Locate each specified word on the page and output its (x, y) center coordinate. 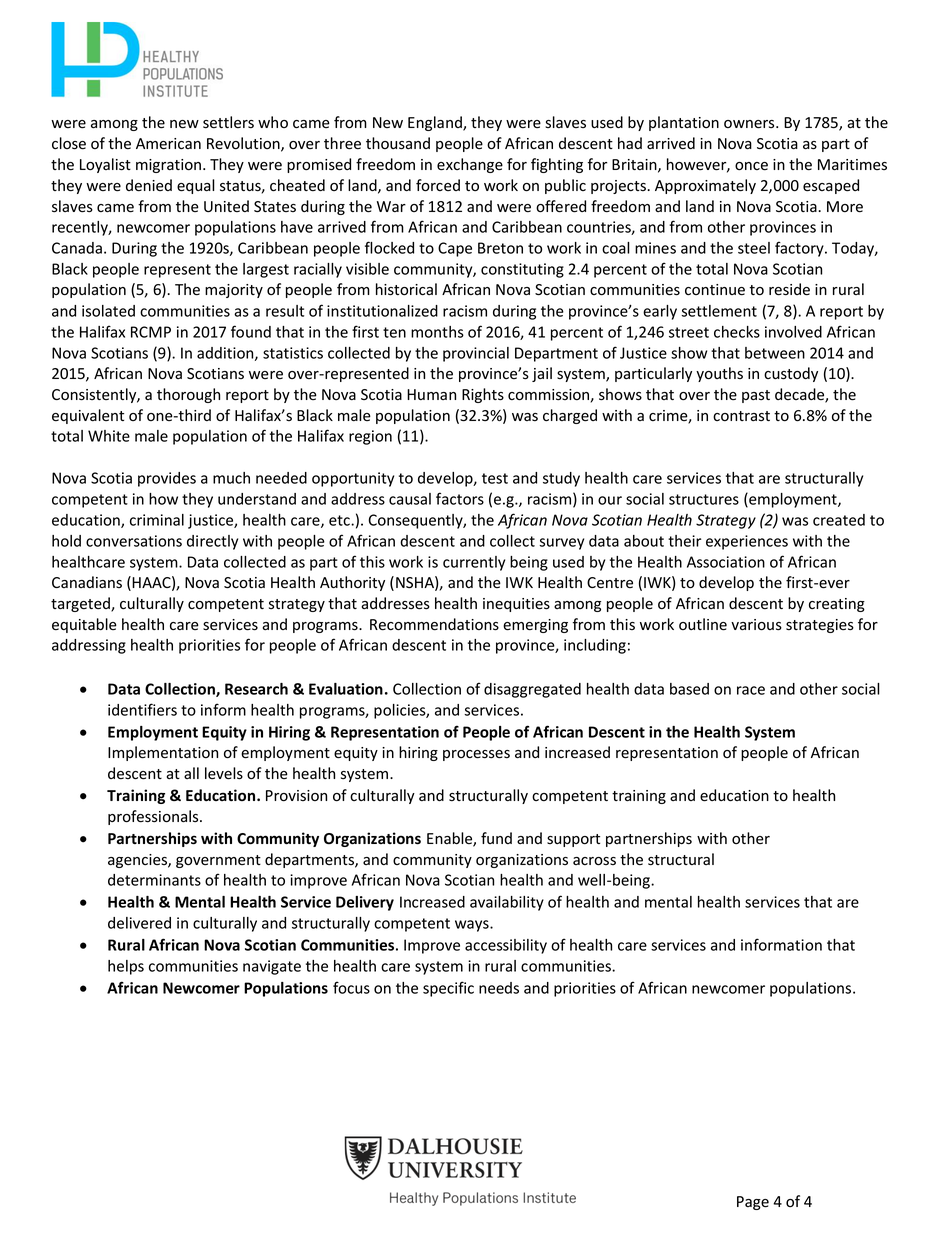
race (751, 690)
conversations (134, 541)
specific (448, 989)
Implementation (163, 753)
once (751, 166)
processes (476, 755)
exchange (470, 165)
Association (726, 562)
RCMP (151, 332)
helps (126, 967)
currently (474, 563)
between (775, 353)
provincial (476, 354)
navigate (272, 967)
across (594, 861)
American (168, 144)
